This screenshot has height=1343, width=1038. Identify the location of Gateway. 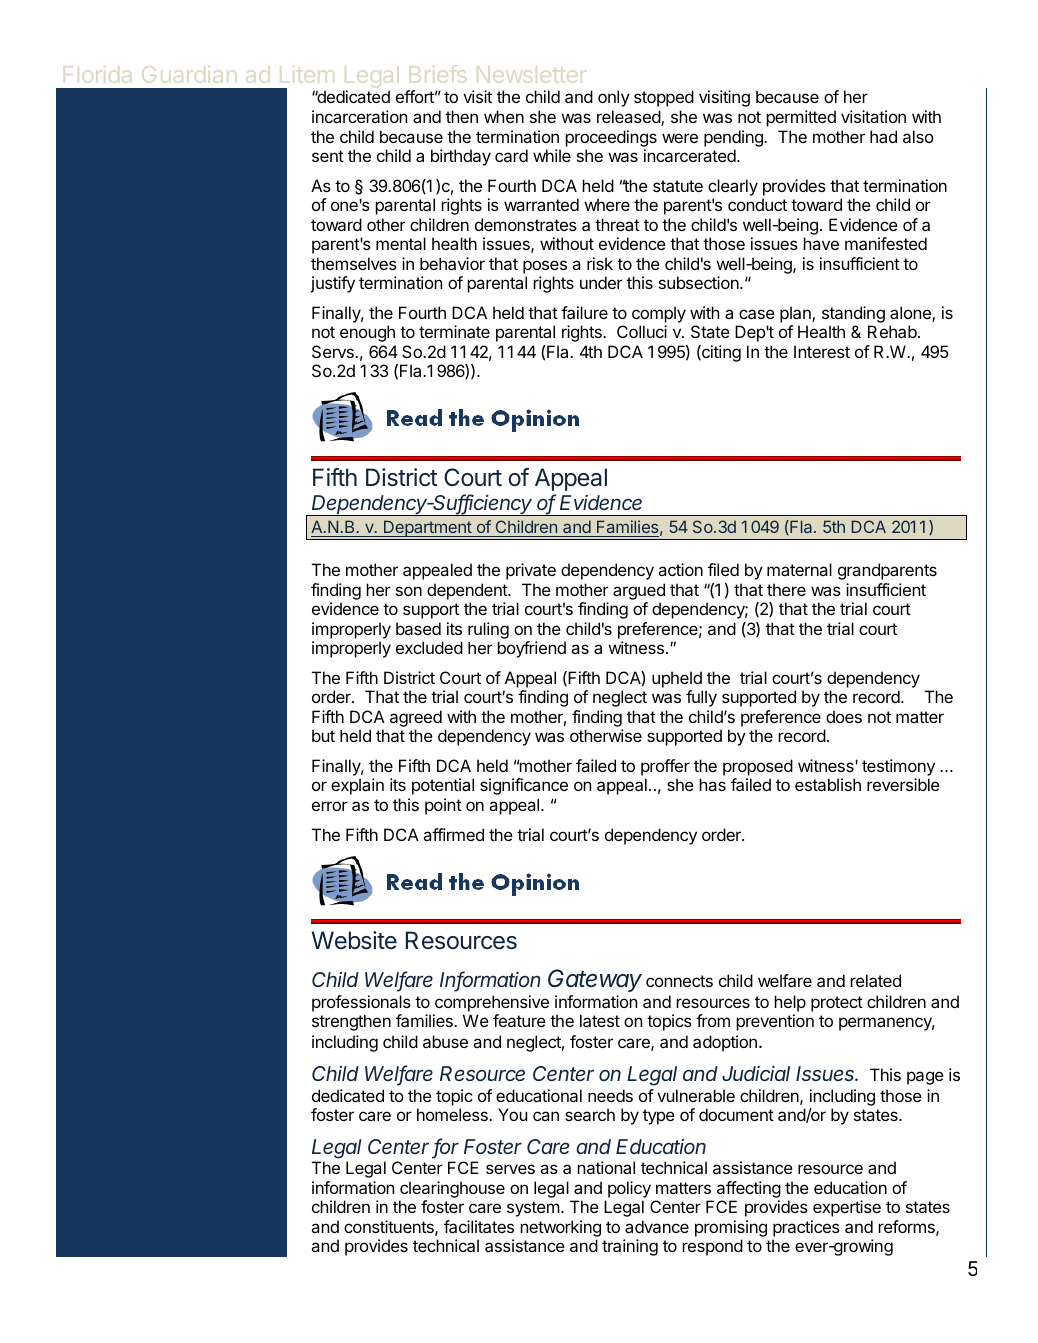
(595, 980).
